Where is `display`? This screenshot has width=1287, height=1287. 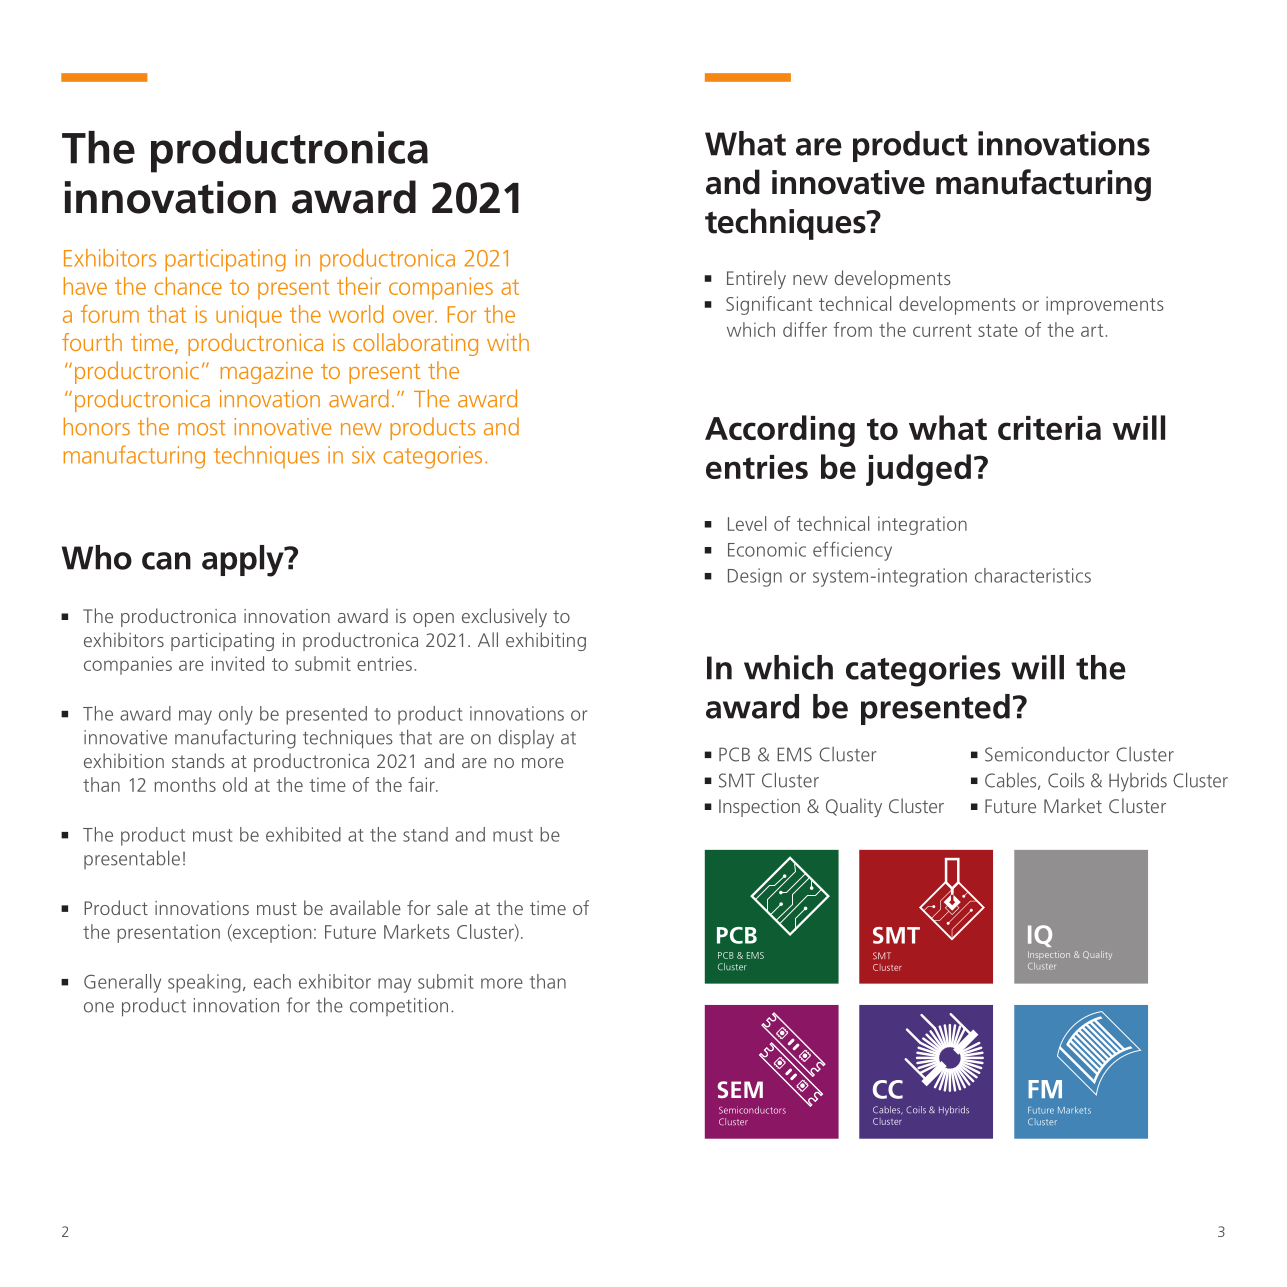 display is located at coordinates (526, 739).
